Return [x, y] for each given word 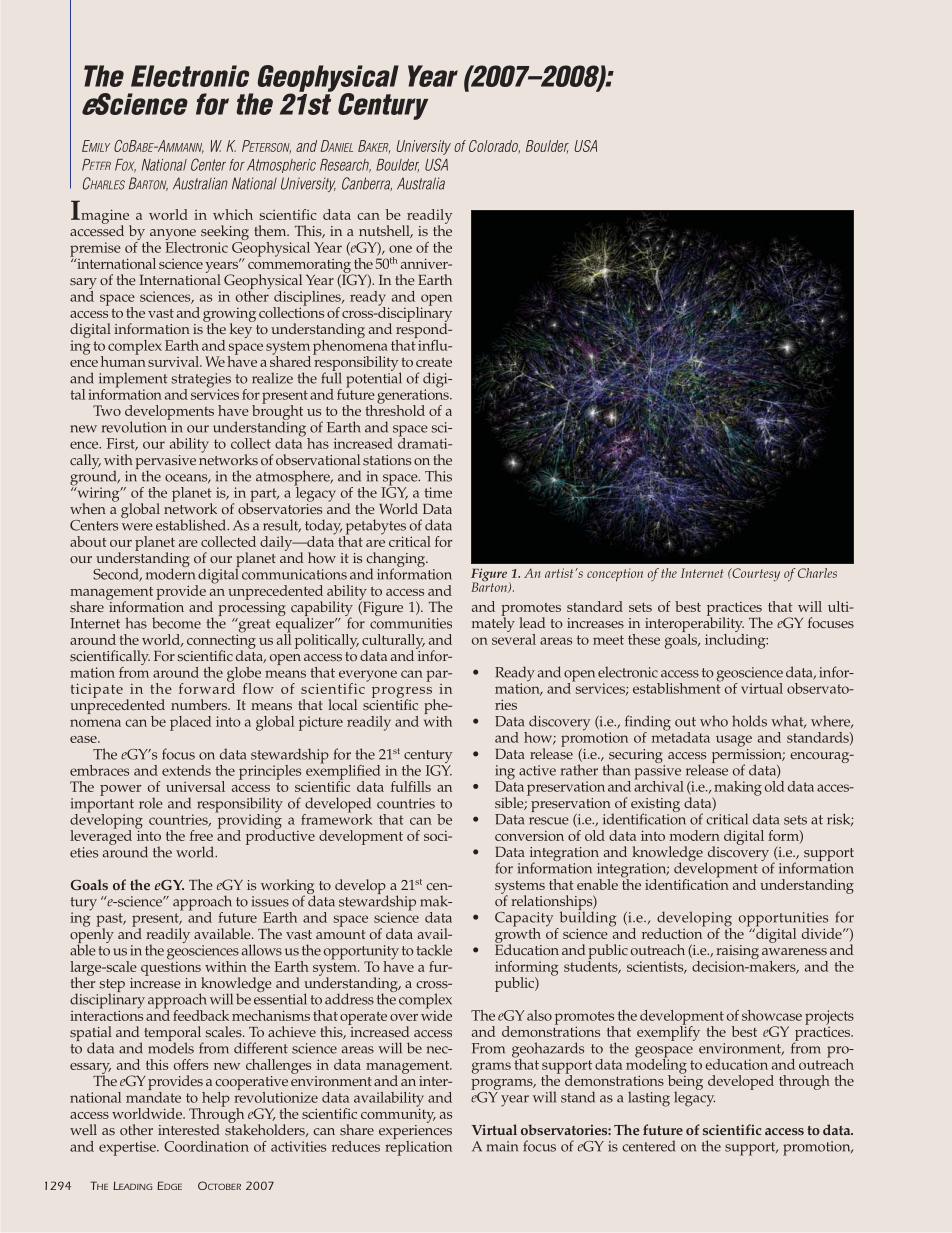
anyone [172, 236]
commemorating [300, 265]
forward [207, 687]
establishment [678, 687]
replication [418, 1147]
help [215, 1100]
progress [403, 693]
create [434, 362]
